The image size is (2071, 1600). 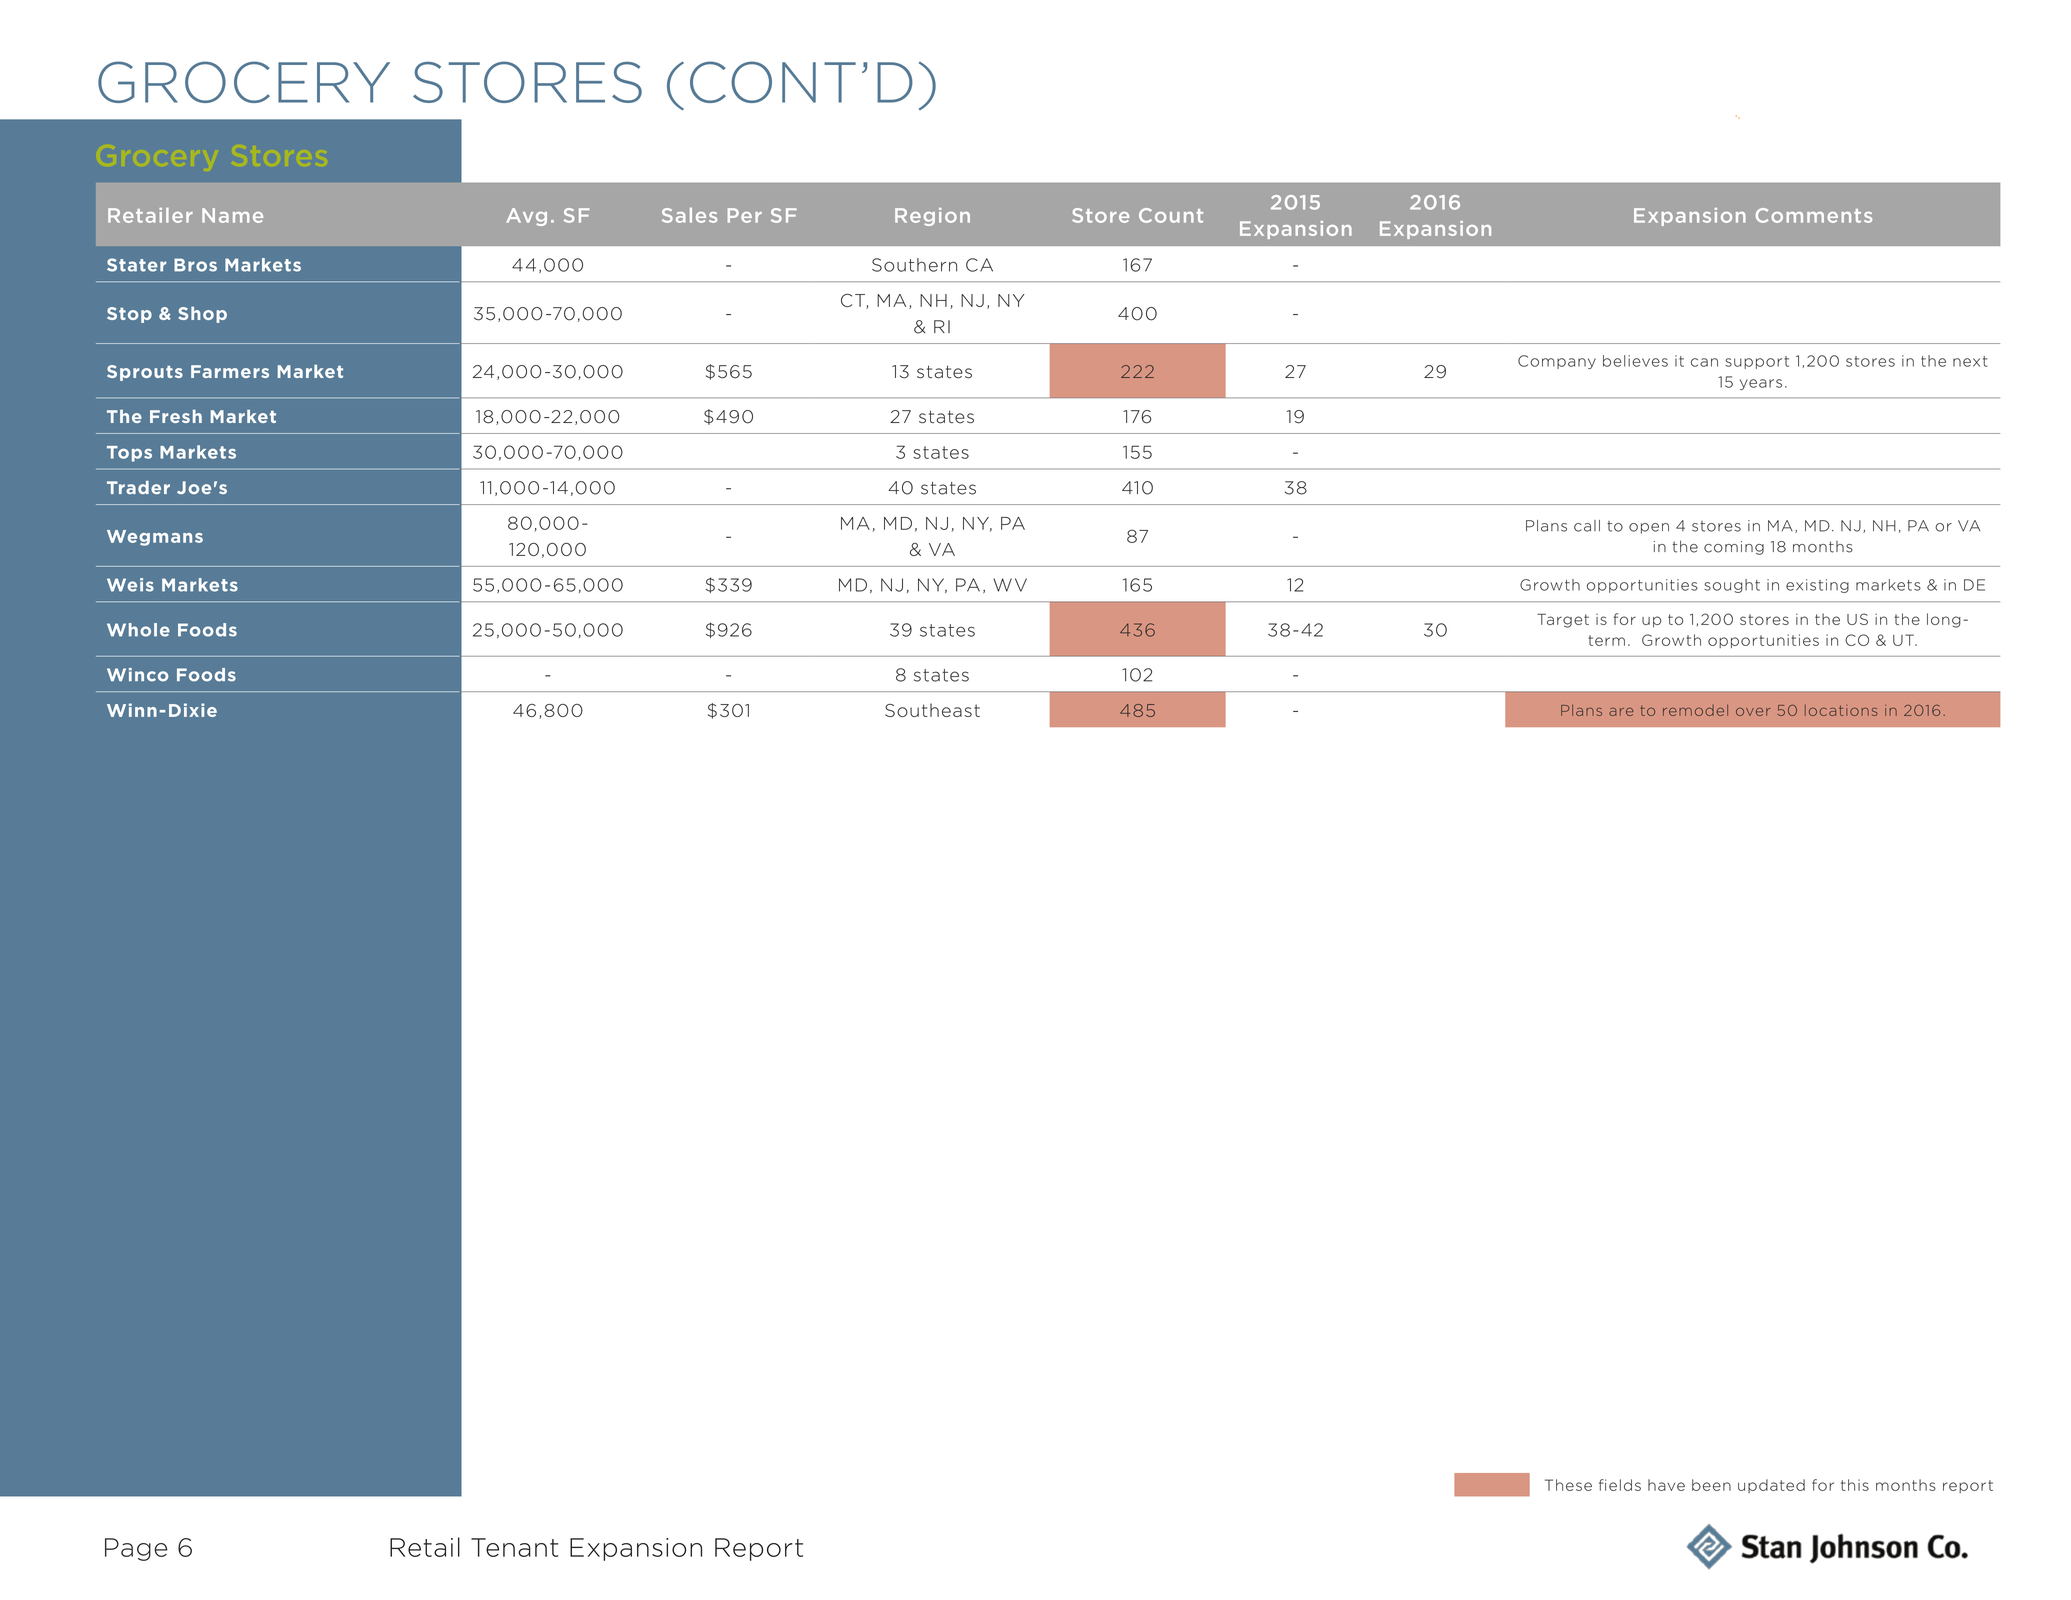 What do you see at coordinates (1711, 1485) in the page?
I see `been` at bounding box center [1711, 1485].
